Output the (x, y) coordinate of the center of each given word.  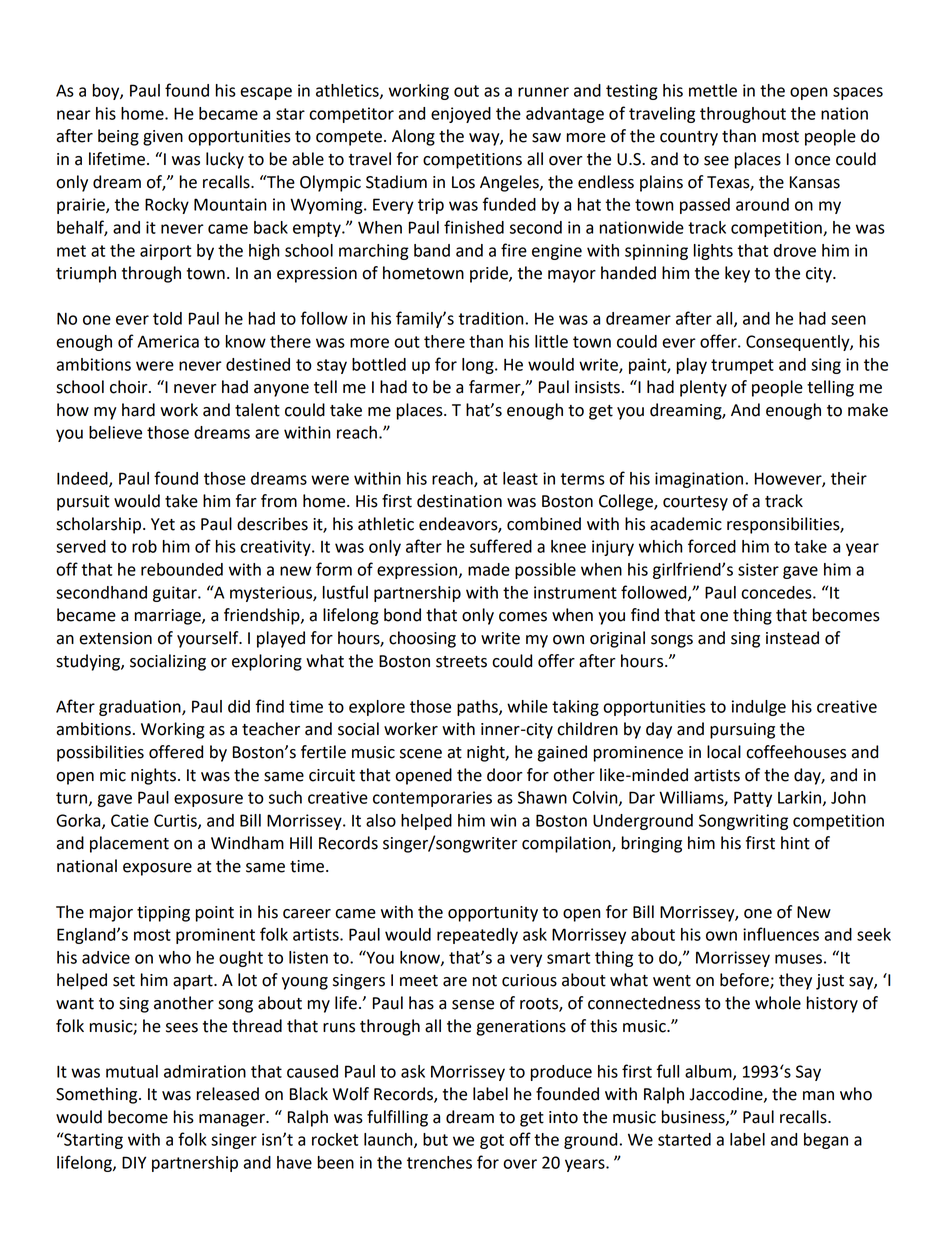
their (849, 478)
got (492, 1141)
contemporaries (432, 799)
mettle (713, 90)
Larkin (801, 798)
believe (115, 432)
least (520, 478)
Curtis (176, 821)
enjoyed (461, 115)
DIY (134, 1162)
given (163, 138)
